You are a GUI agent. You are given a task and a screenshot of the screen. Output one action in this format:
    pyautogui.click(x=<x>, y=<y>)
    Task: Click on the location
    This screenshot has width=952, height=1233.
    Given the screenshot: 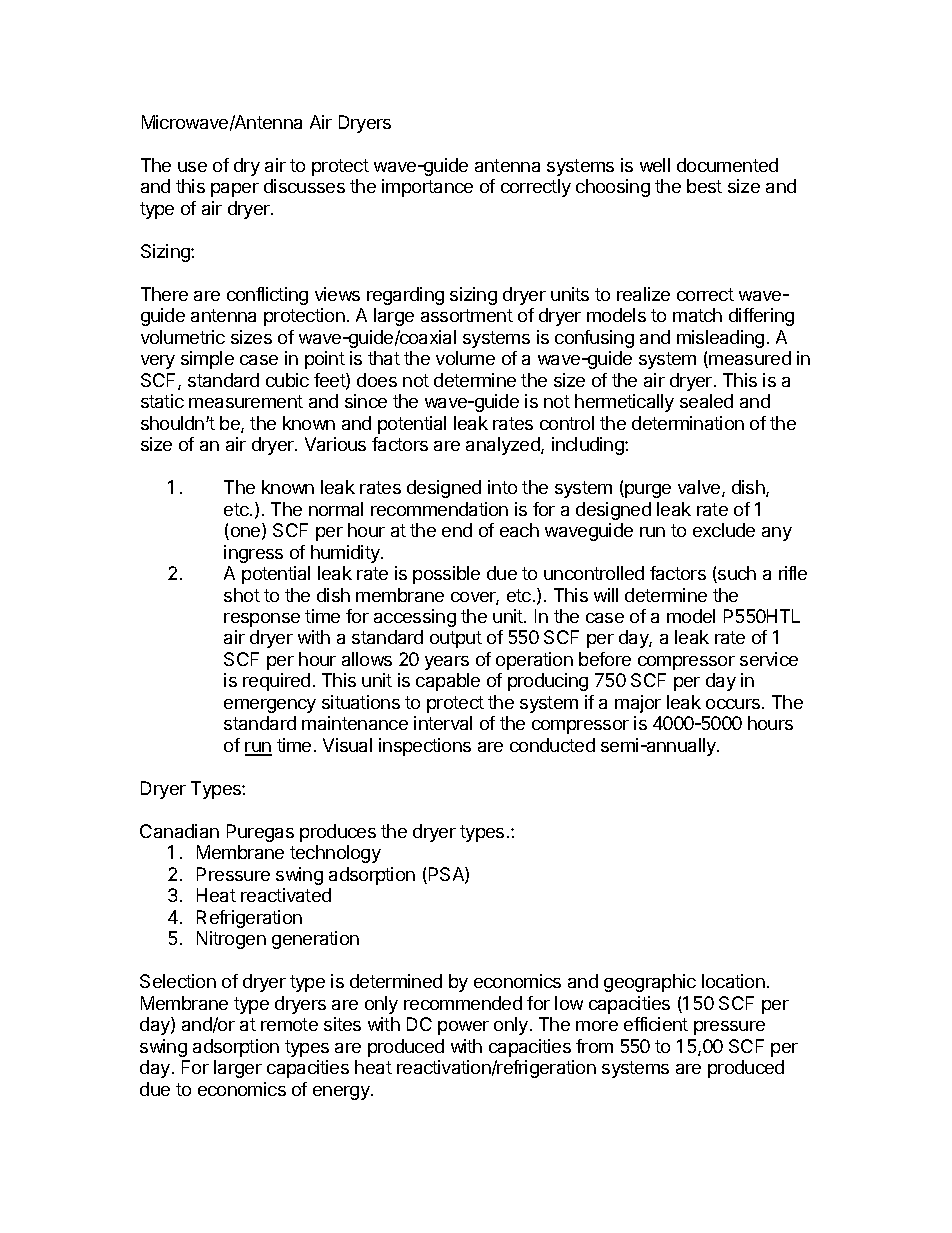 What is the action you would take?
    pyautogui.click(x=733, y=981)
